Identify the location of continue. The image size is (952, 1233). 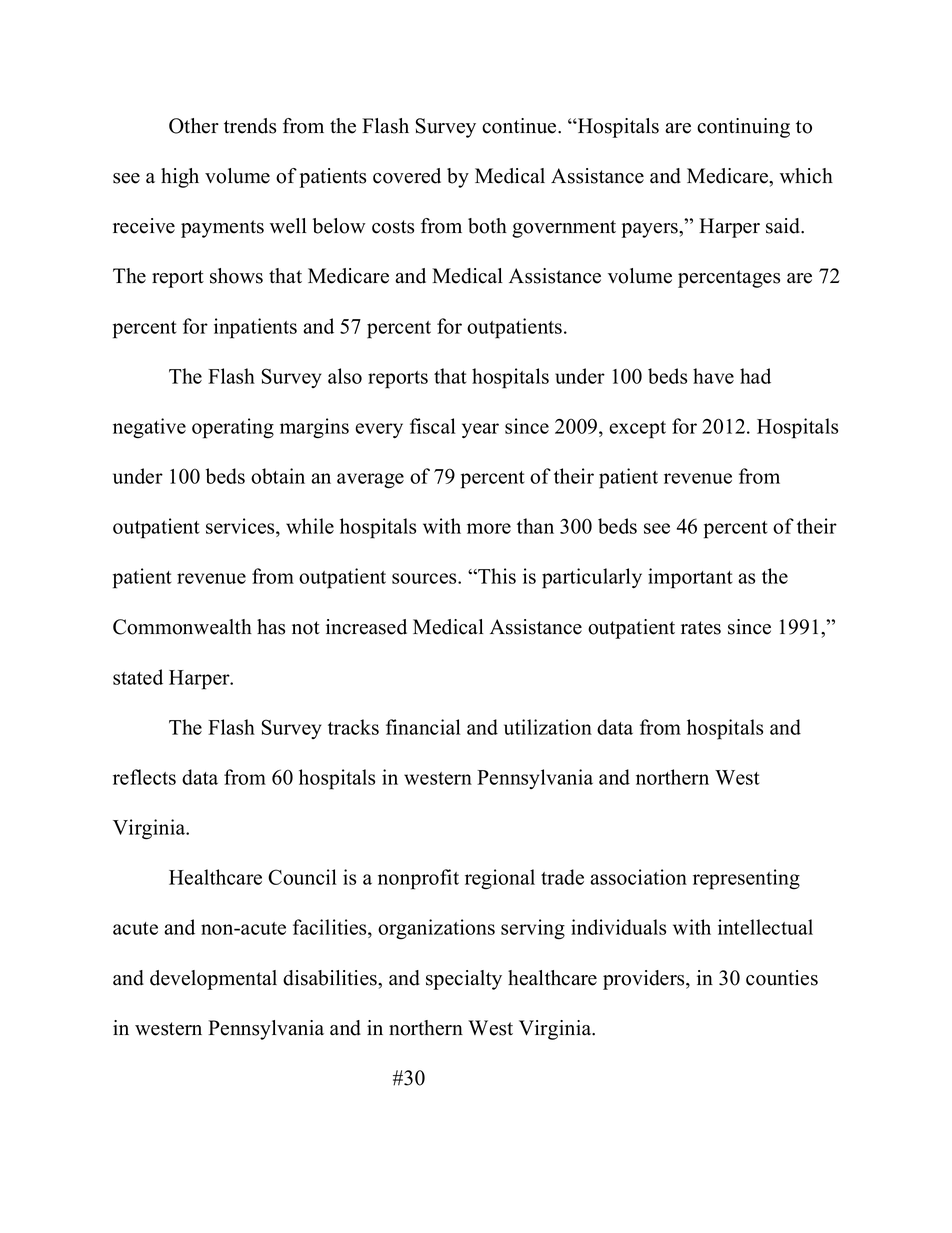
(520, 126).
